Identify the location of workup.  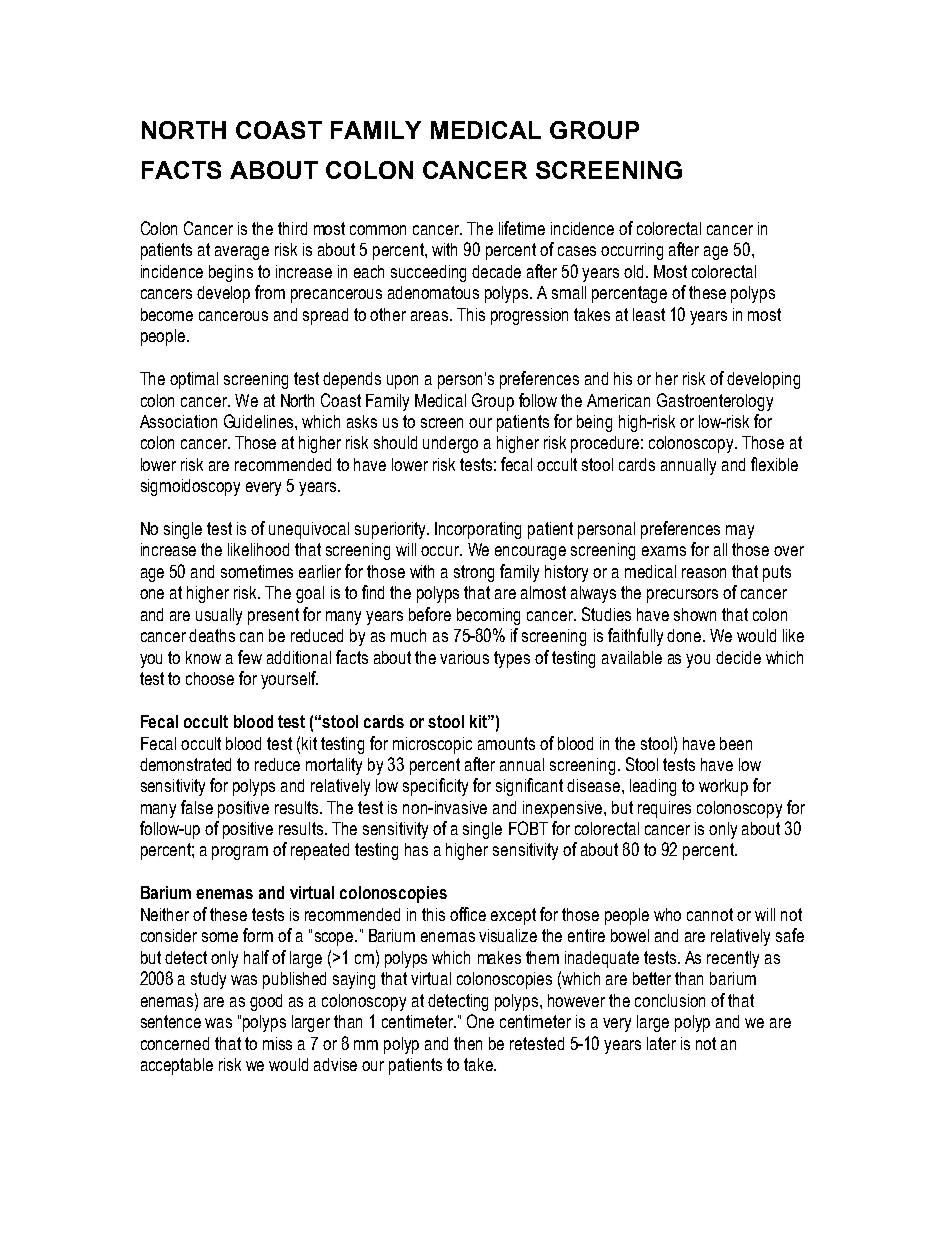
(723, 787).
